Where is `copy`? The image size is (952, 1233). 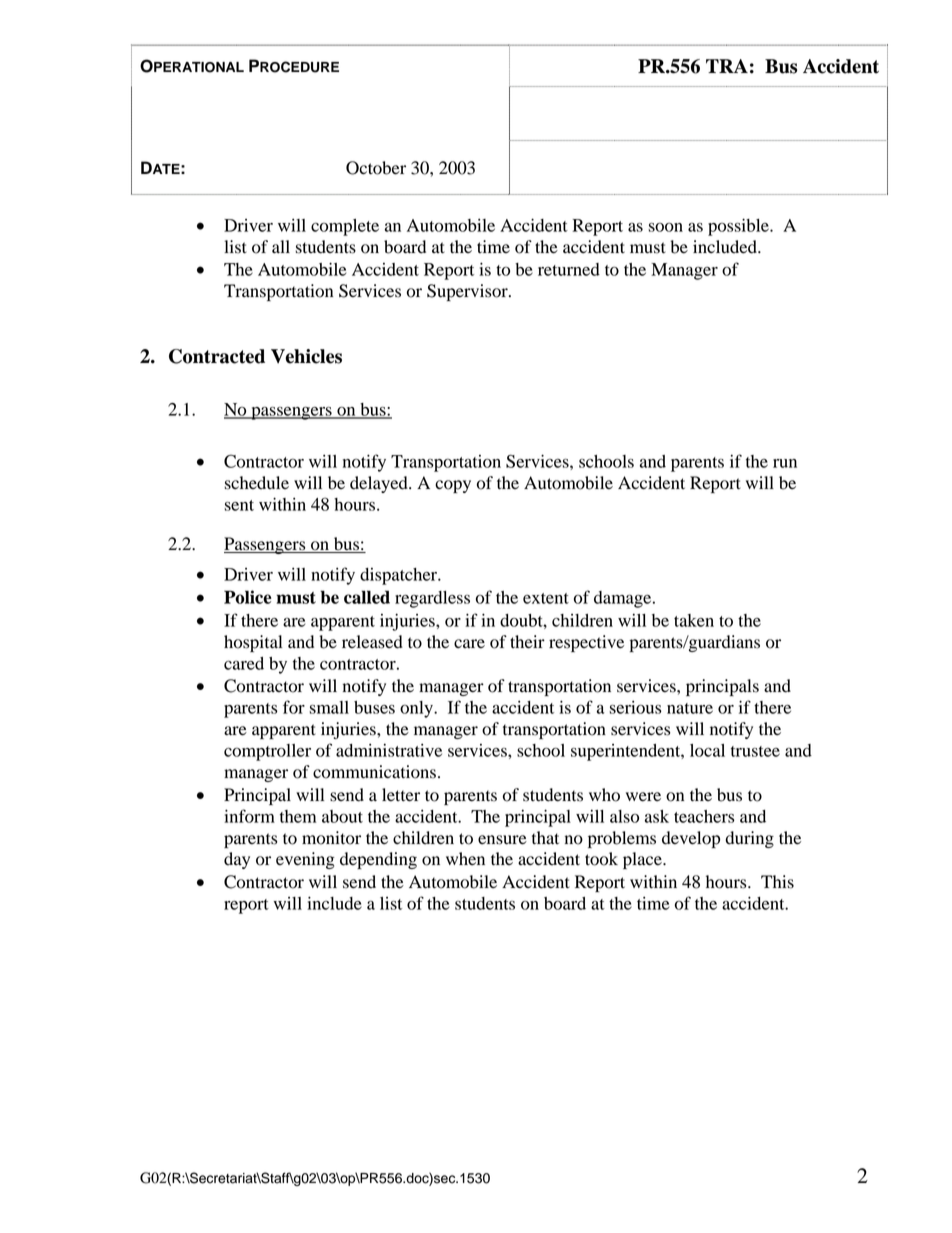
copy is located at coordinates (453, 486).
